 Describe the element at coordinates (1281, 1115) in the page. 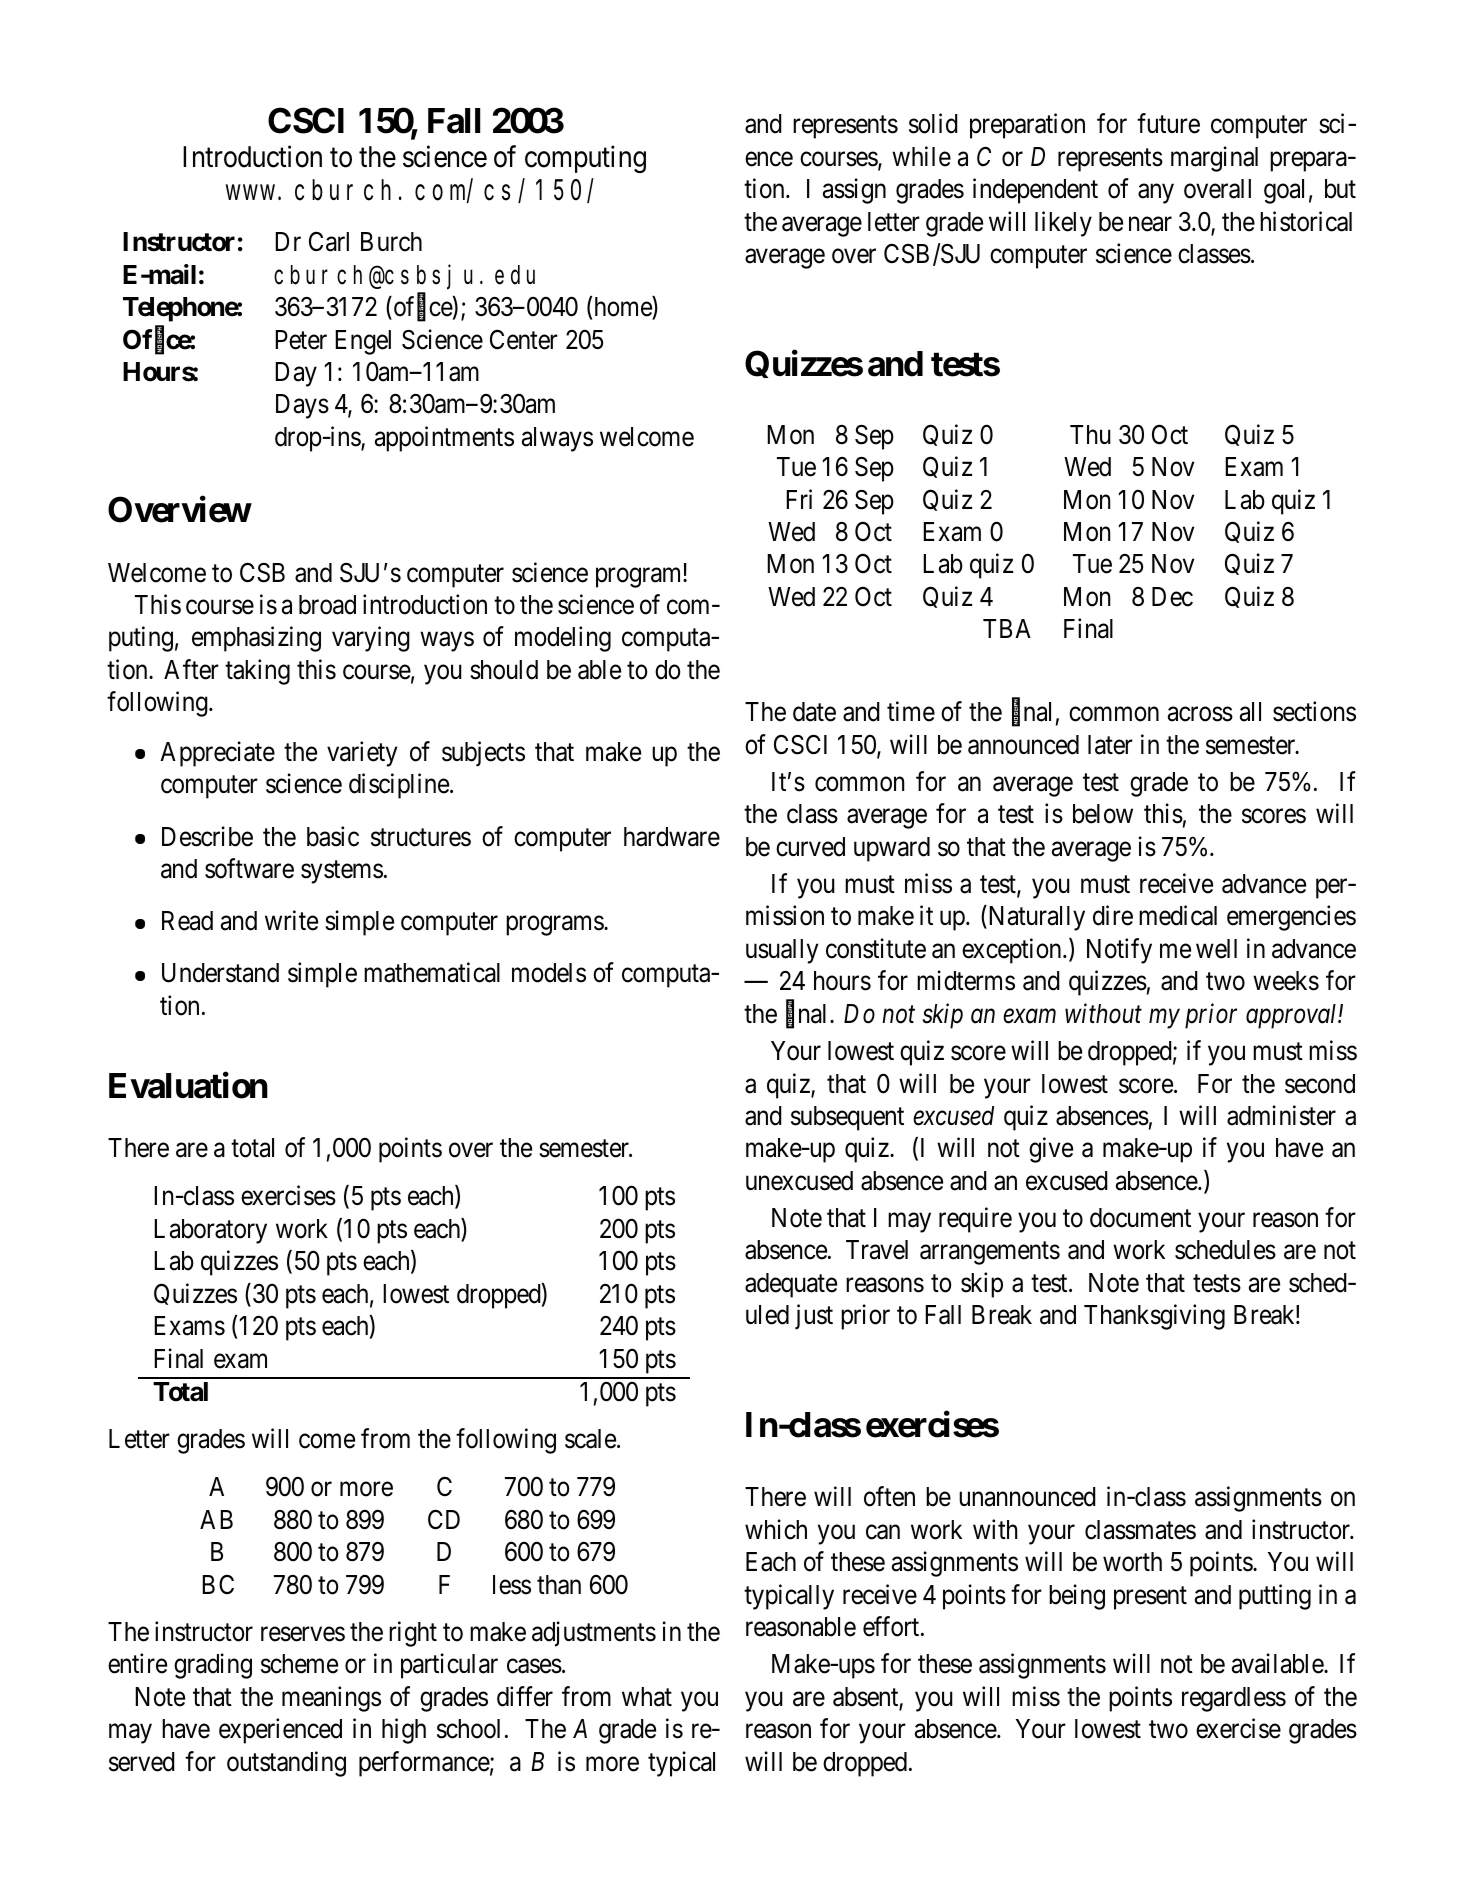

I see `administer` at that location.
